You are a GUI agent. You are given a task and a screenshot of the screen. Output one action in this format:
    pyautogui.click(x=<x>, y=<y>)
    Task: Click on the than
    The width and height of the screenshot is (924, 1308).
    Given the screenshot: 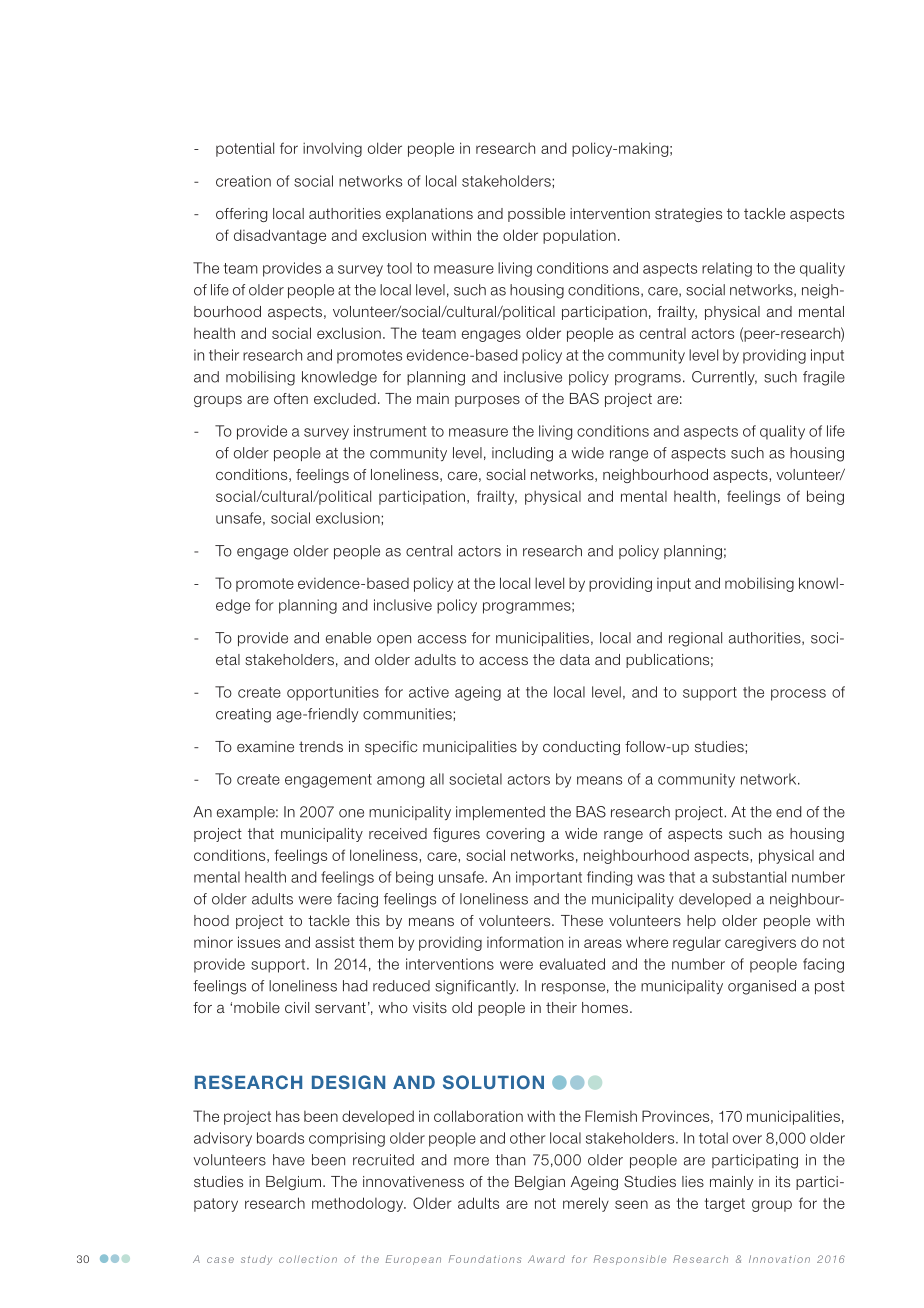 What is the action you would take?
    pyautogui.click(x=510, y=1160)
